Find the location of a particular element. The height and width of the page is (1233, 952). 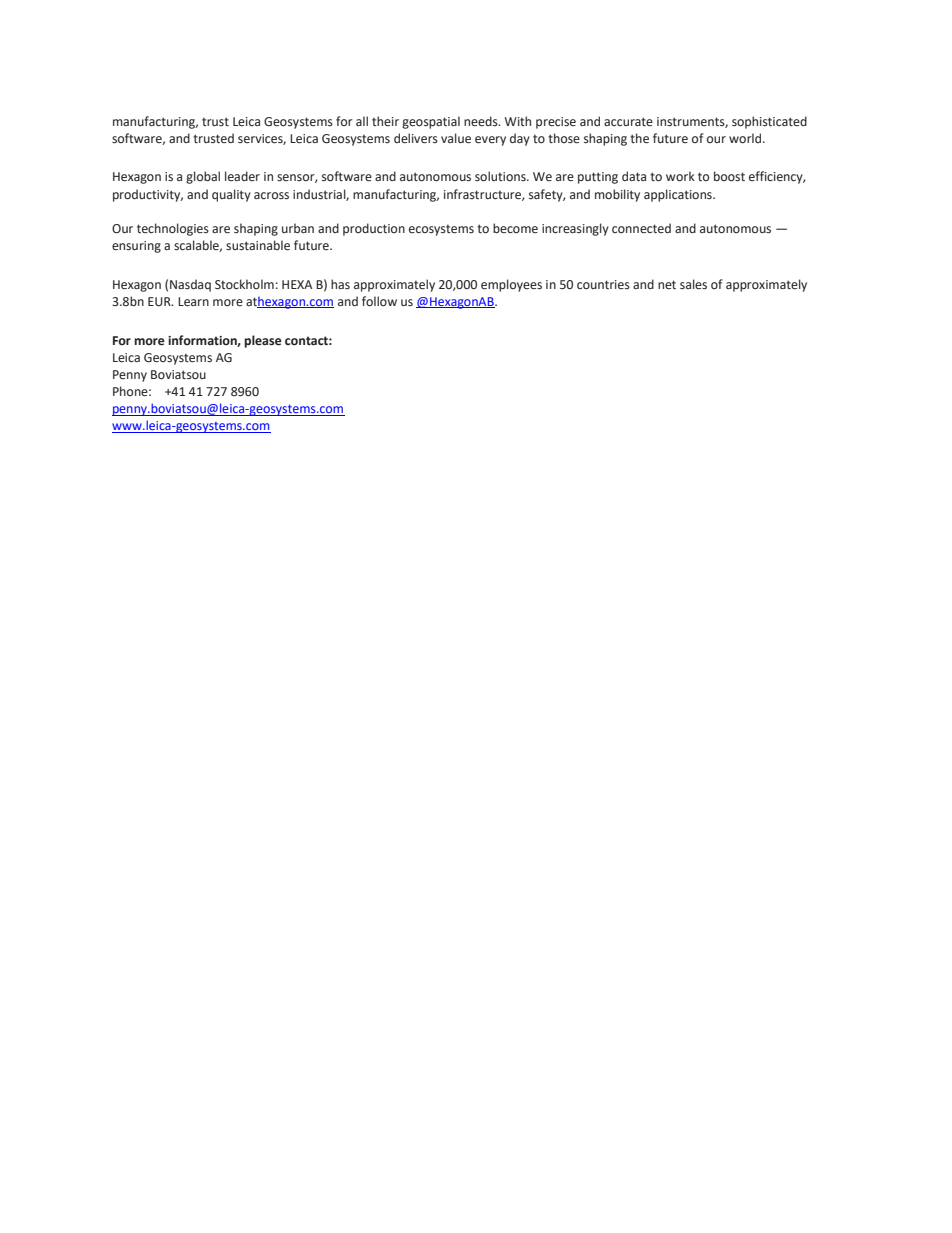

applications is located at coordinates (679, 195).
